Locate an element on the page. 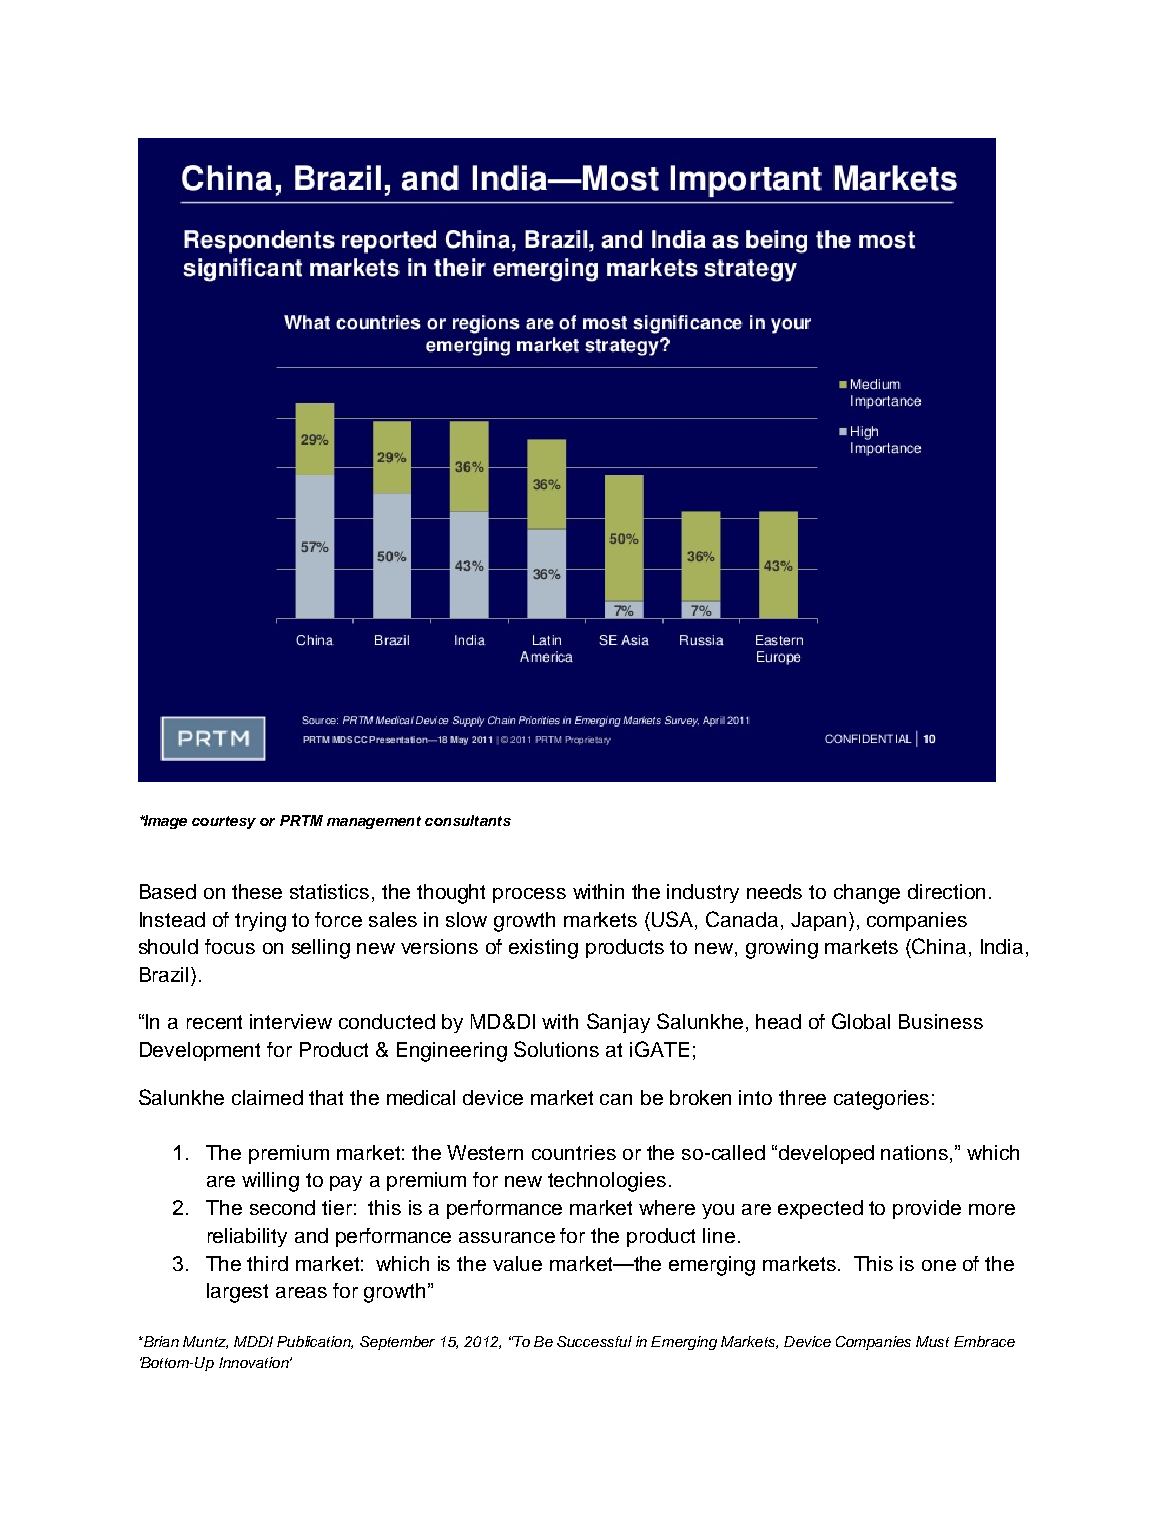  willing is located at coordinates (270, 1182).
